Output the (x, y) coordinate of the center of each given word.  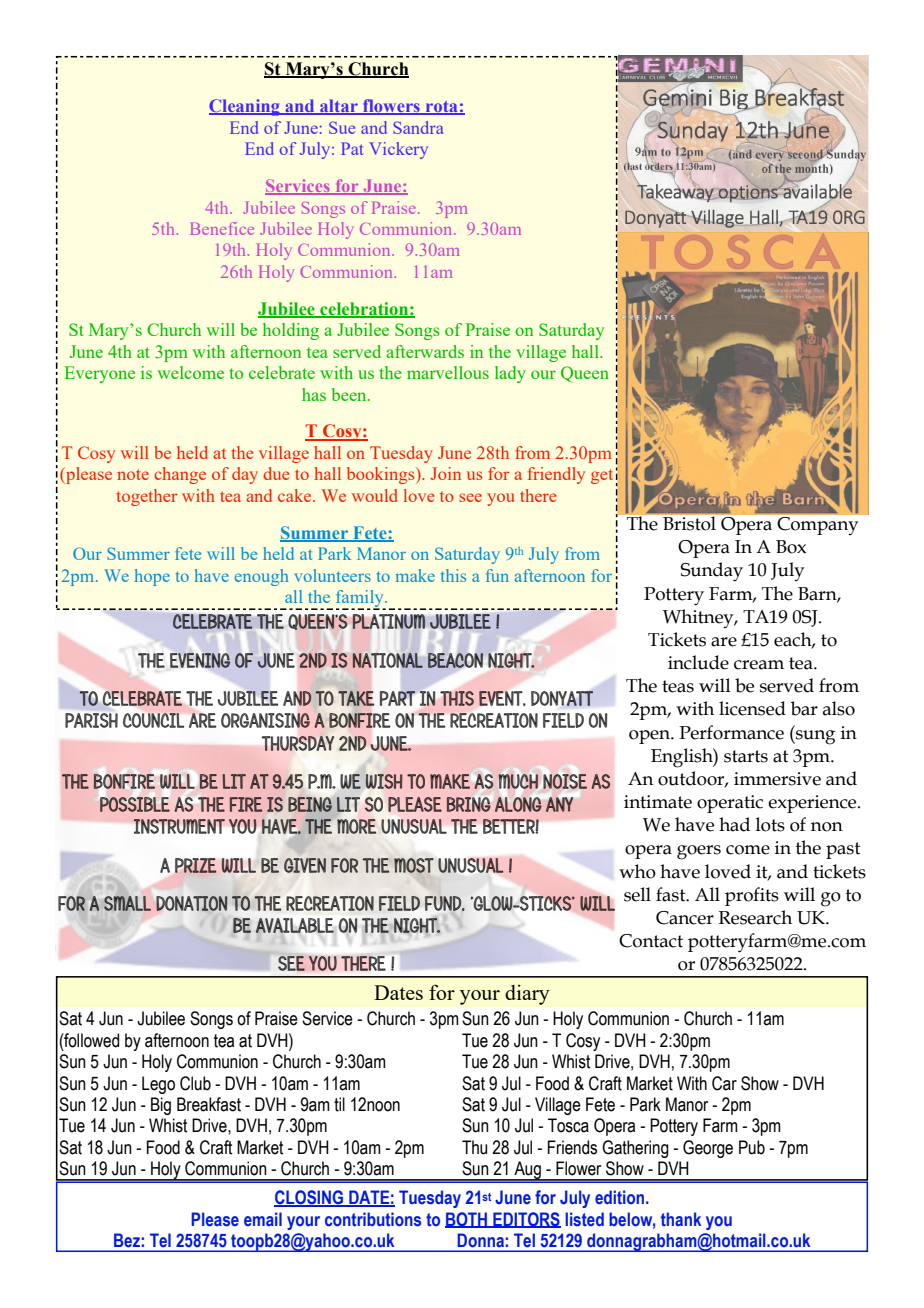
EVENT (502, 698)
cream (759, 665)
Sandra (418, 127)
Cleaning (245, 107)
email (263, 1219)
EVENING (200, 660)
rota (441, 108)
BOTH (467, 1220)
